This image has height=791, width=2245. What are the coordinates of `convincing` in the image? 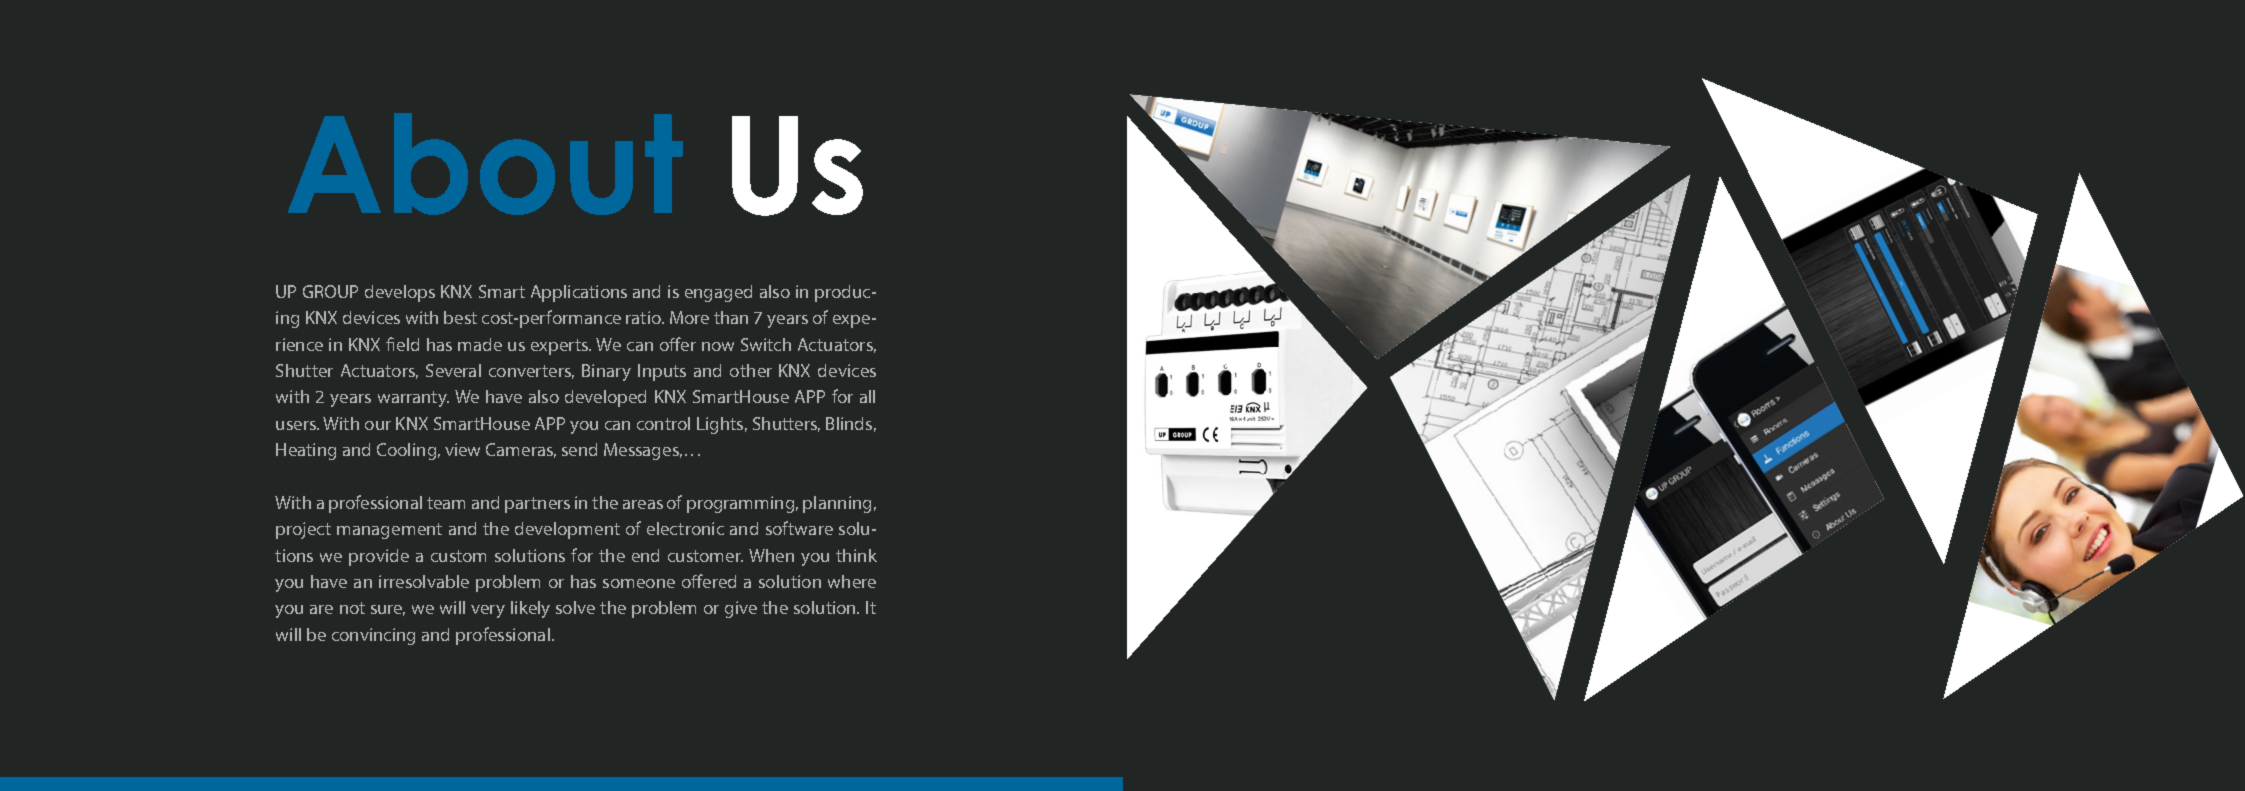 It's located at (373, 636).
